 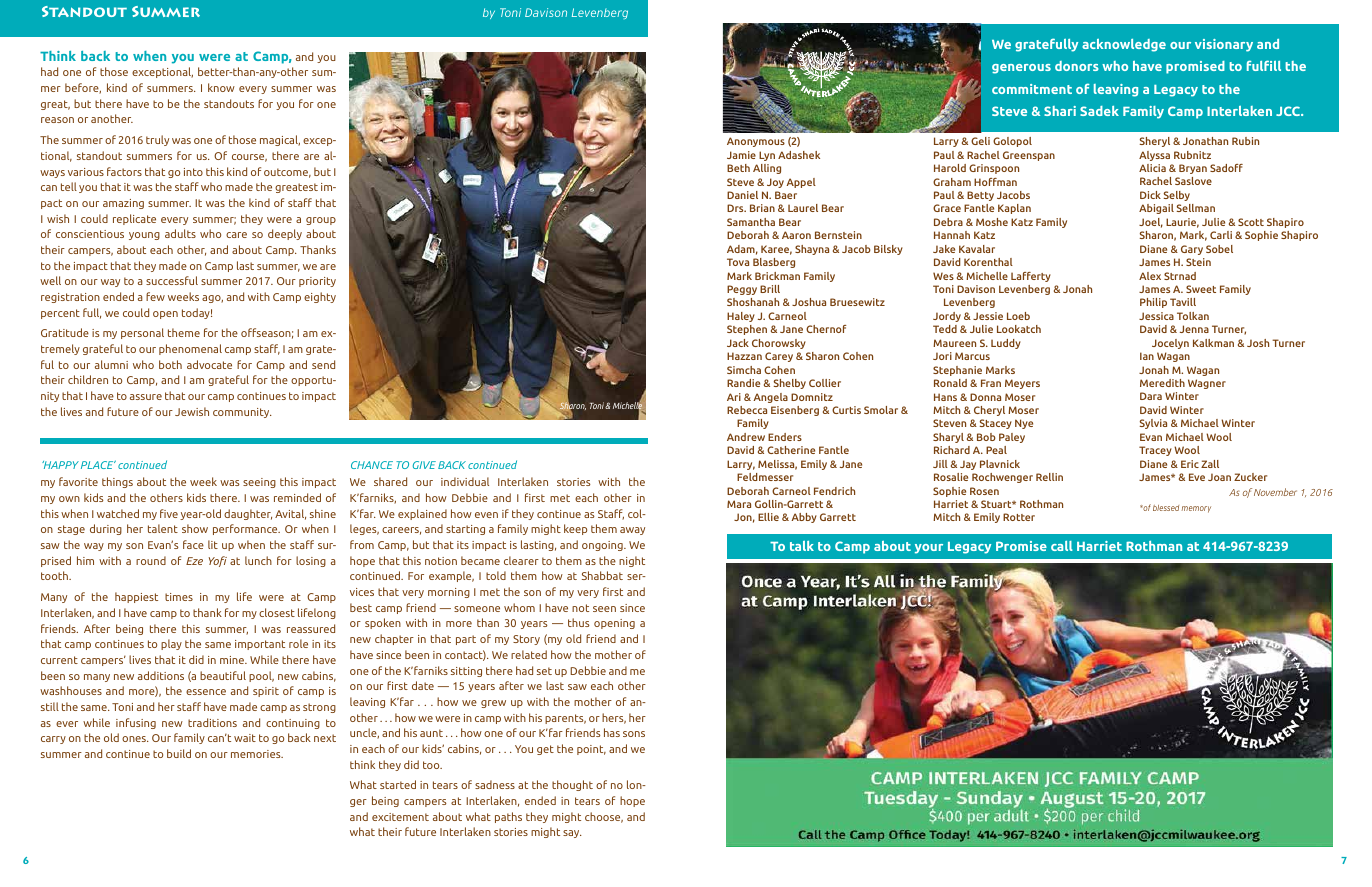 What do you see at coordinates (171, 644) in the screenshot?
I see `play` at bounding box center [171, 644].
